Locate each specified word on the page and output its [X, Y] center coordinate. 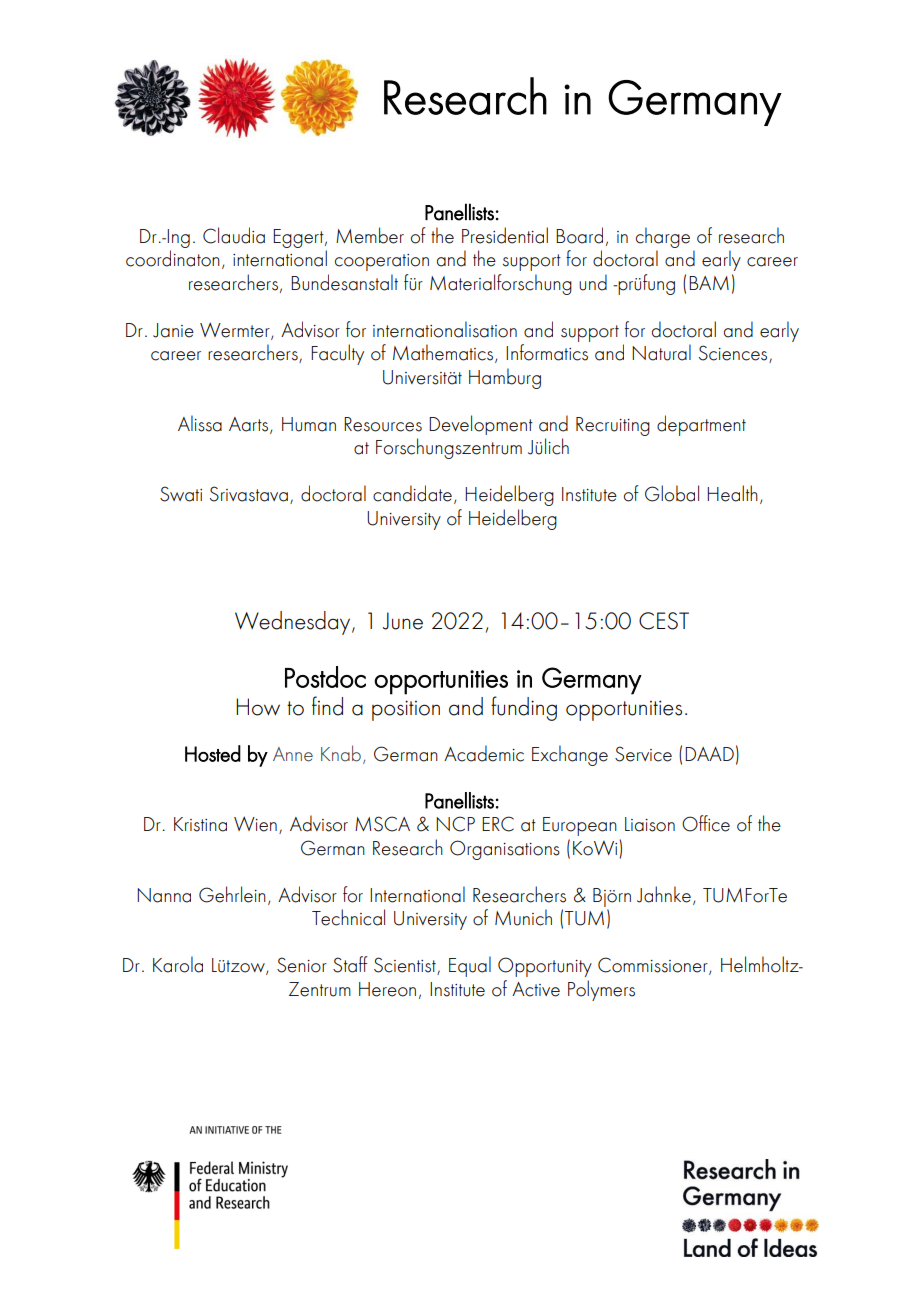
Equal [470, 966]
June [402, 621]
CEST [664, 621]
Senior [302, 965]
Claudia [234, 235]
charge [663, 237]
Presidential [505, 235]
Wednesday [294, 623]
